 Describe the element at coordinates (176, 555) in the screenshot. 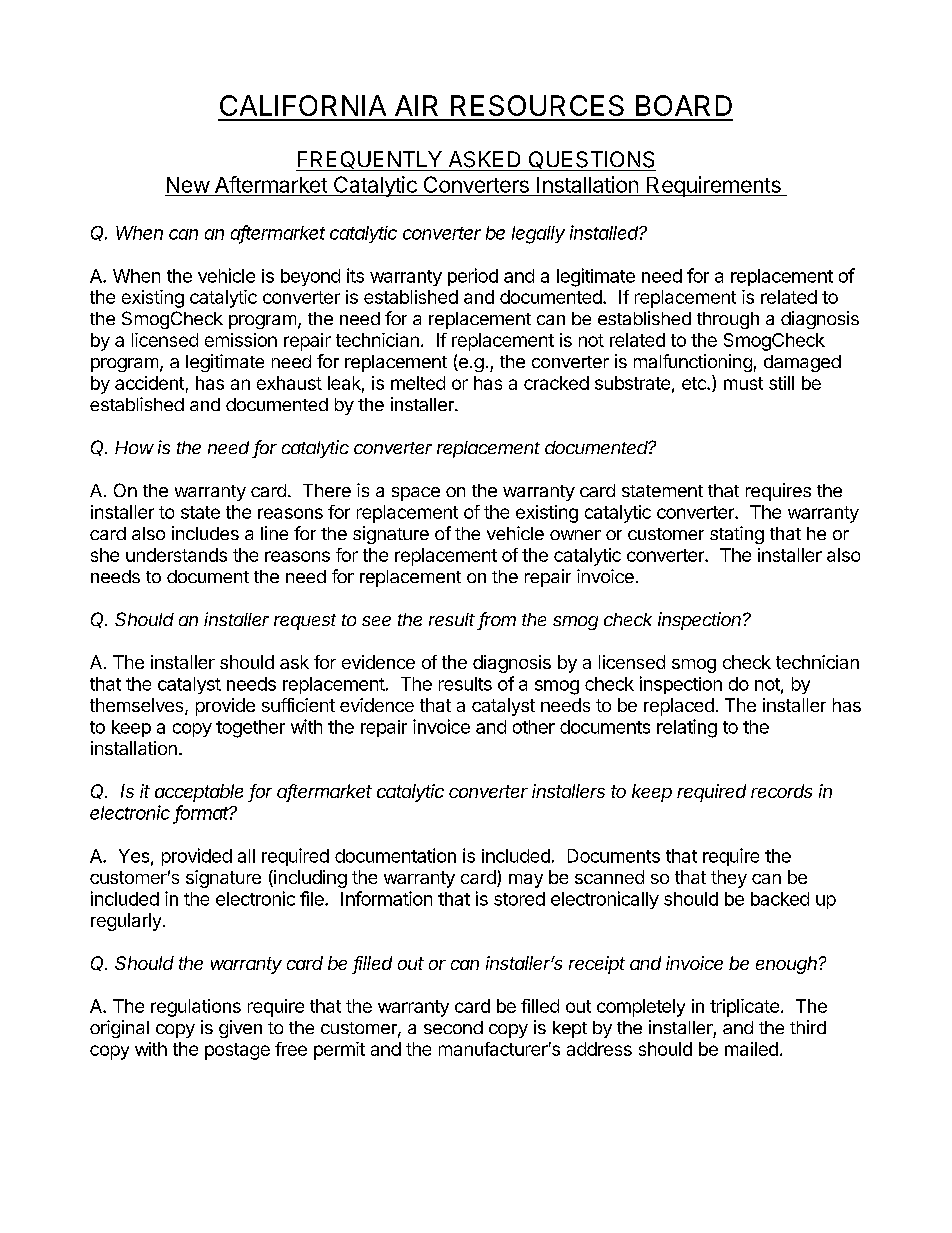

I see `understands` at that location.
